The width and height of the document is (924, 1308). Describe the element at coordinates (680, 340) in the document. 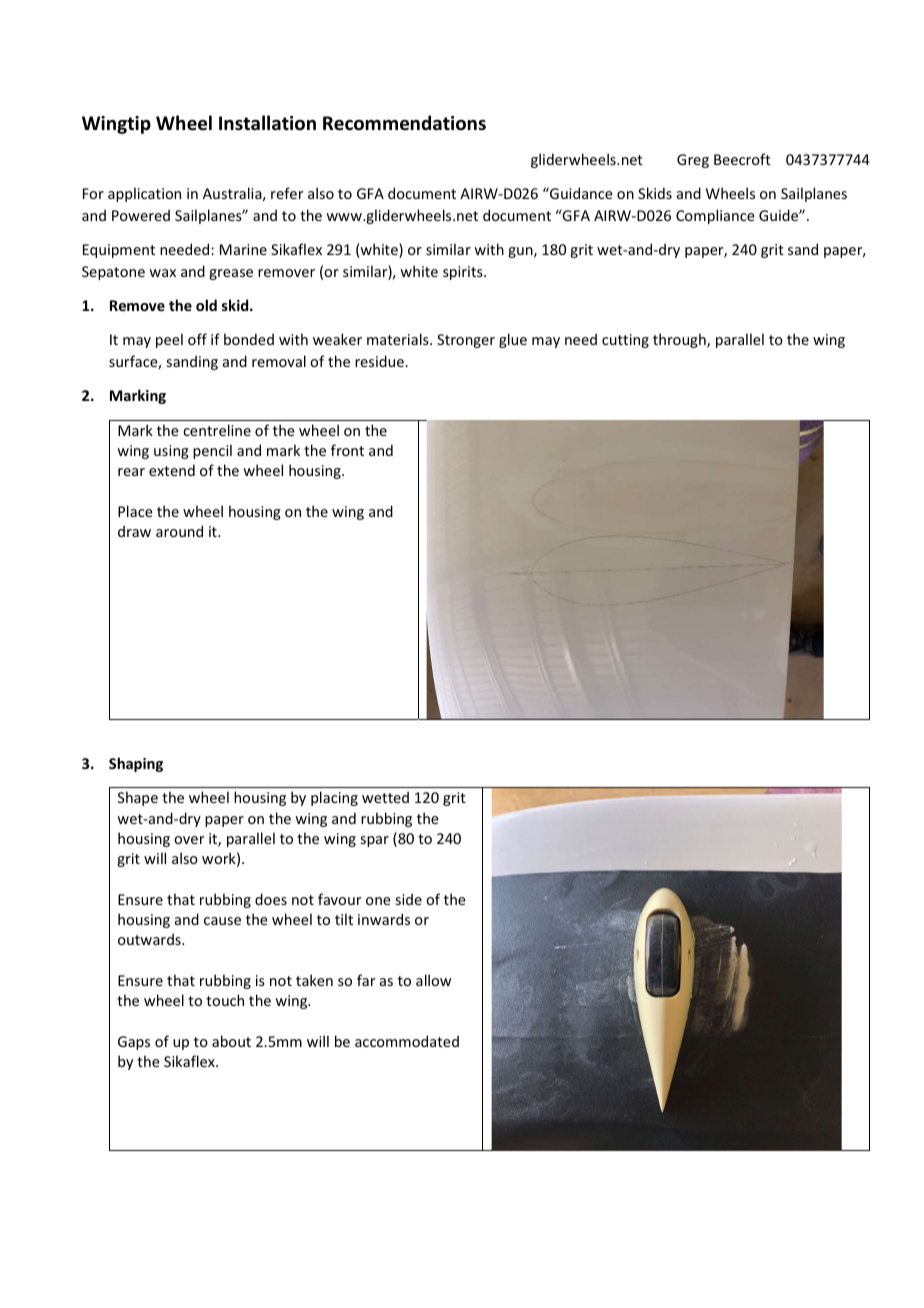

I see `through` at that location.
